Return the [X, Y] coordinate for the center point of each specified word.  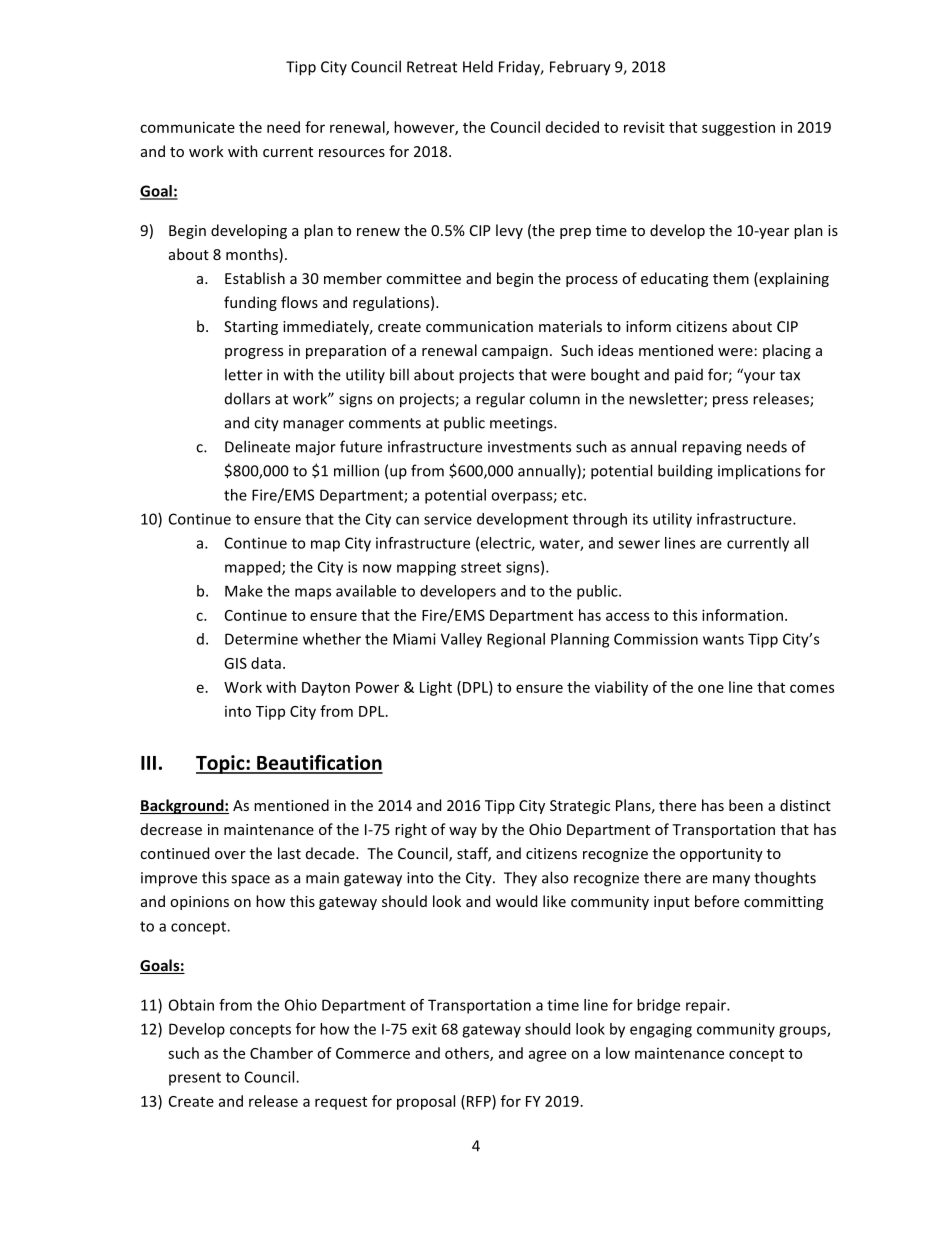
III [148, 763]
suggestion [738, 128]
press [730, 402]
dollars [247, 398]
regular [500, 400]
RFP [478, 1102]
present [195, 1079]
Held [478, 66]
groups [803, 1032]
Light [436, 688]
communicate [187, 127]
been [746, 805]
